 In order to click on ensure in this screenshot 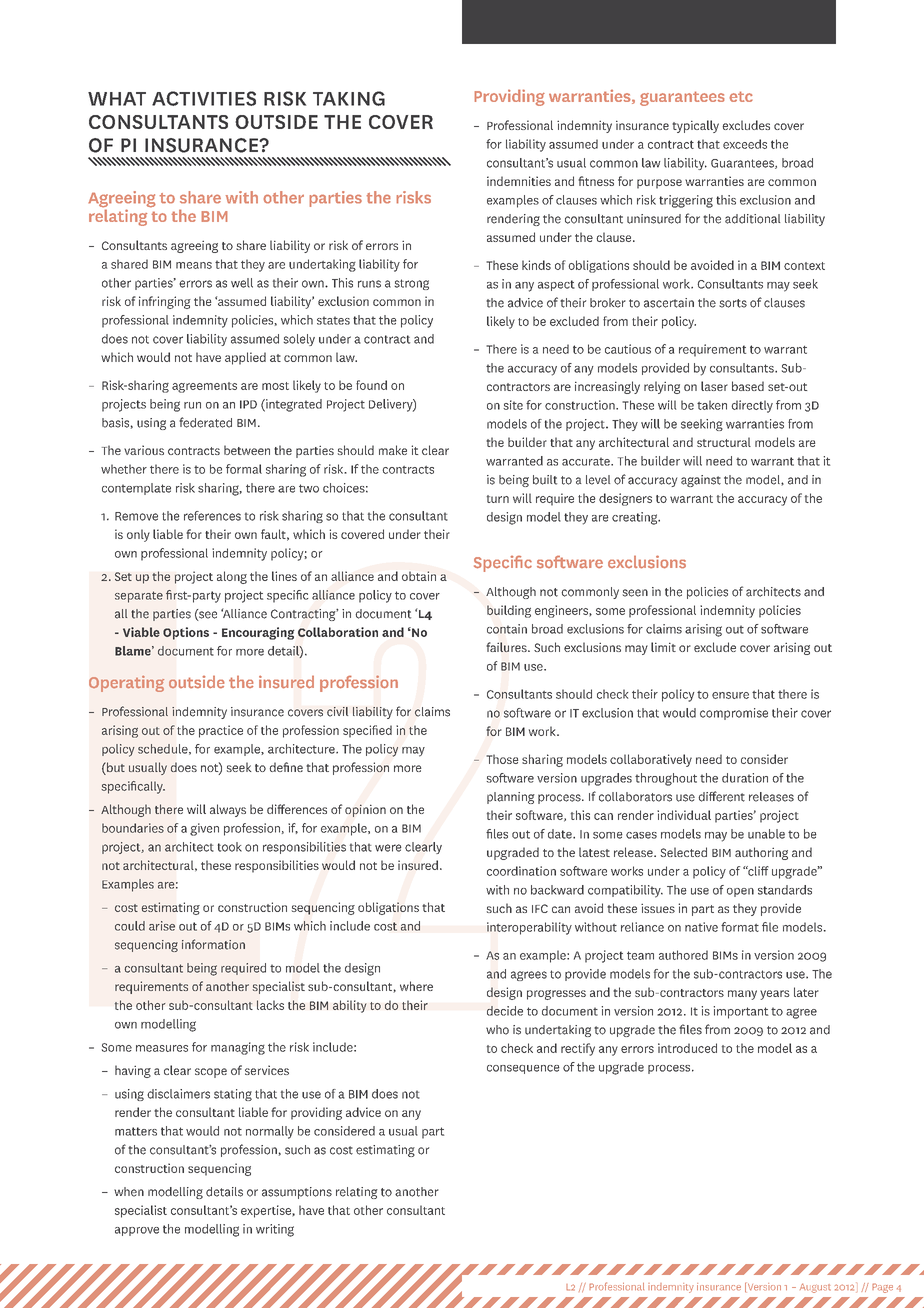, I will do `click(730, 695)`.
